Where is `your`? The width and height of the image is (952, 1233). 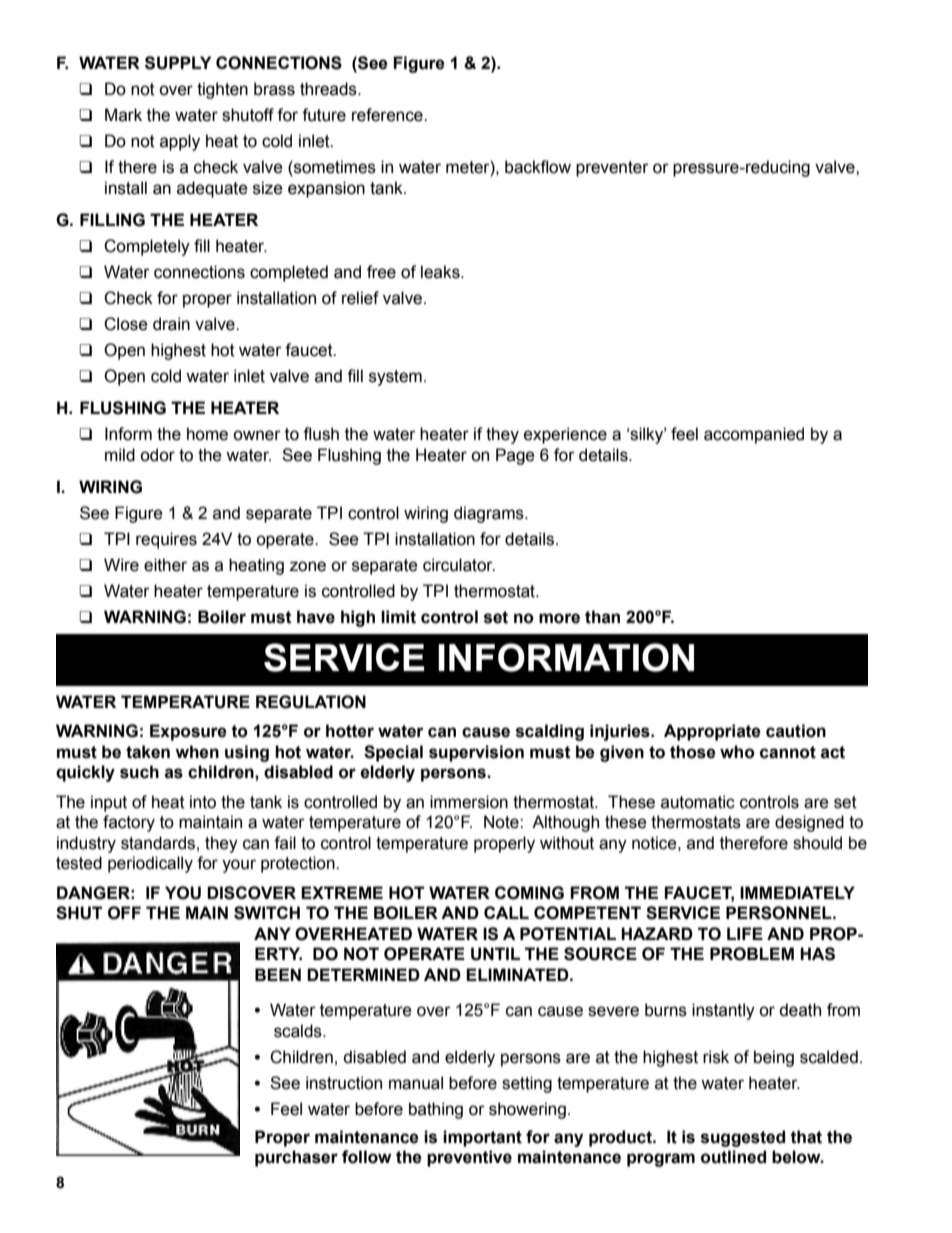 your is located at coordinates (239, 866).
